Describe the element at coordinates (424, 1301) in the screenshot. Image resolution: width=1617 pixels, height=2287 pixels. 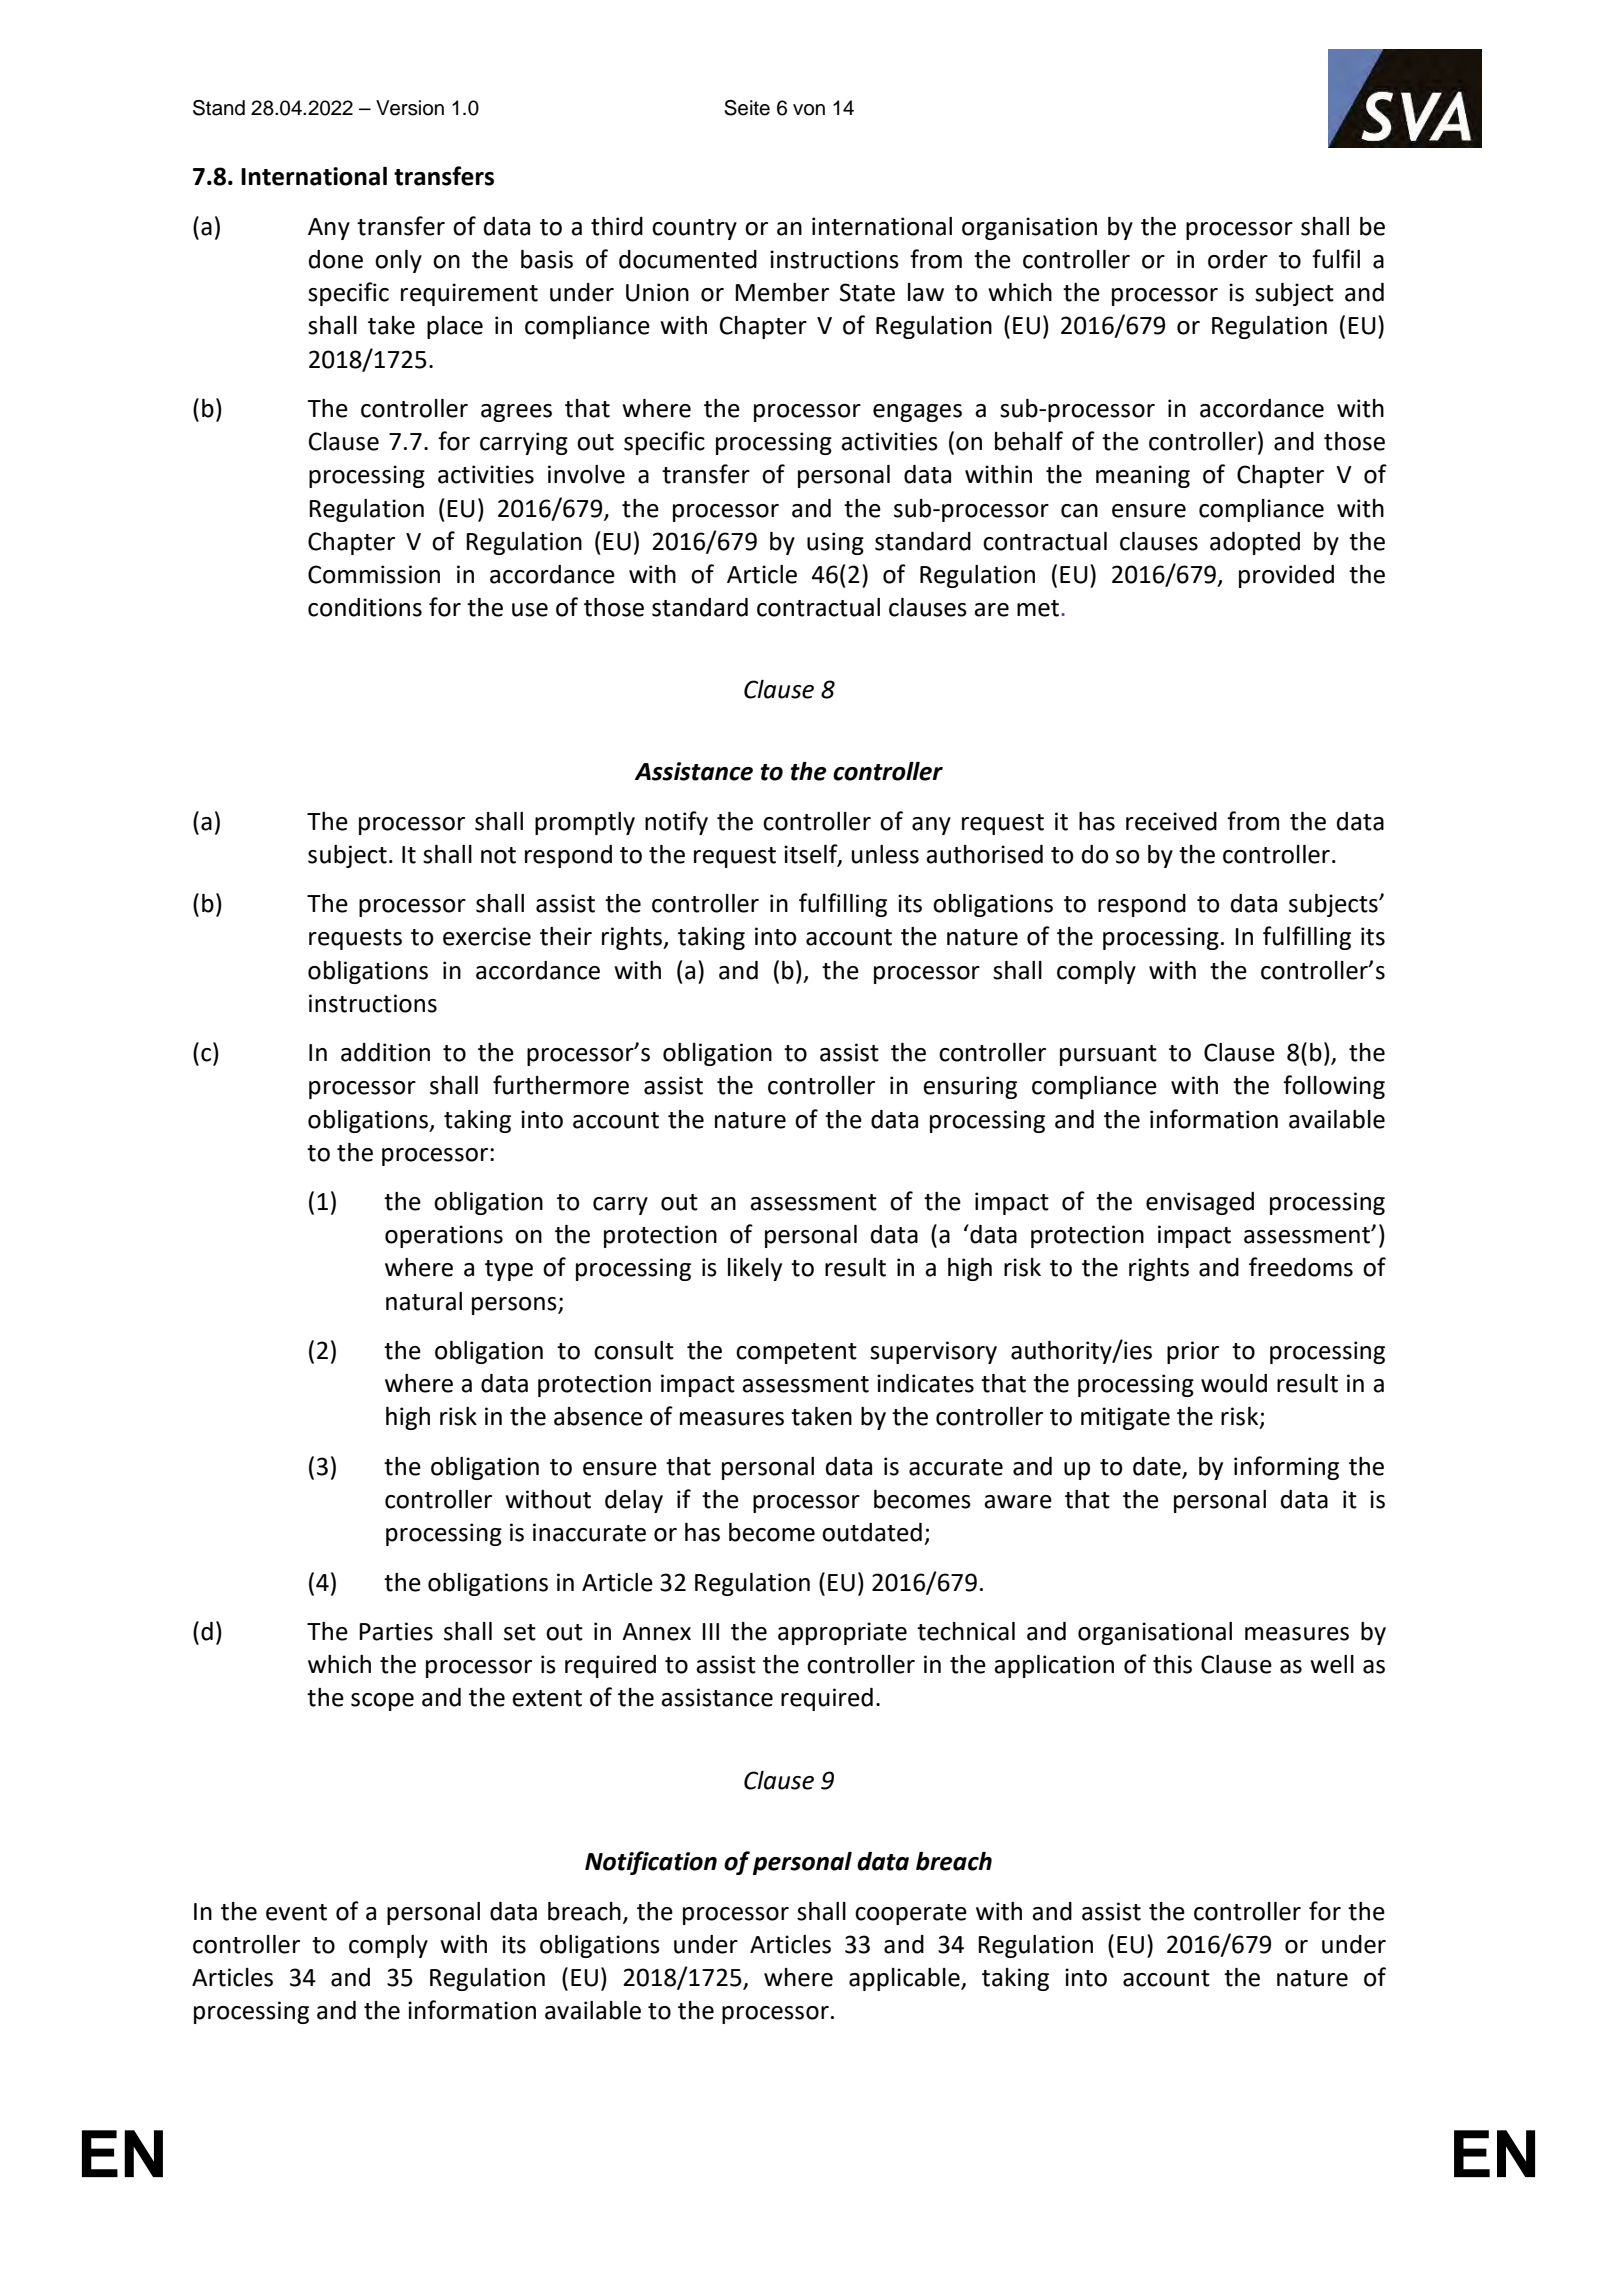
I see `natural` at that location.
